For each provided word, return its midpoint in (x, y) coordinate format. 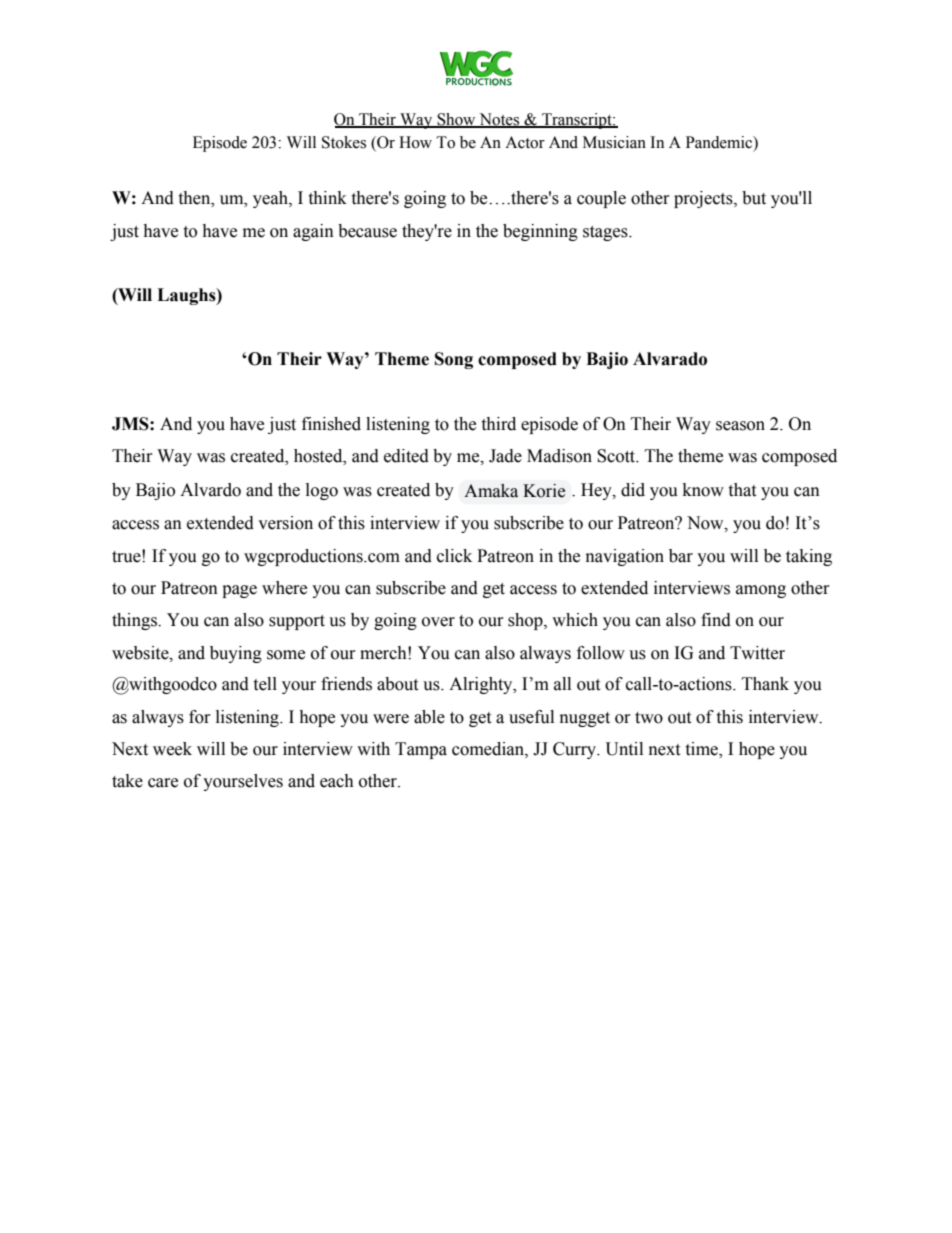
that (742, 490)
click (454, 556)
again (313, 232)
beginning (540, 232)
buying (236, 654)
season (740, 426)
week (172, 749)
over (438, 622)
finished (331, 424)
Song (454, 360)
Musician (614, 142)
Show (456, 120)
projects (704, 199)
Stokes (344, 142)
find (716, 620)
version (285, 523)
